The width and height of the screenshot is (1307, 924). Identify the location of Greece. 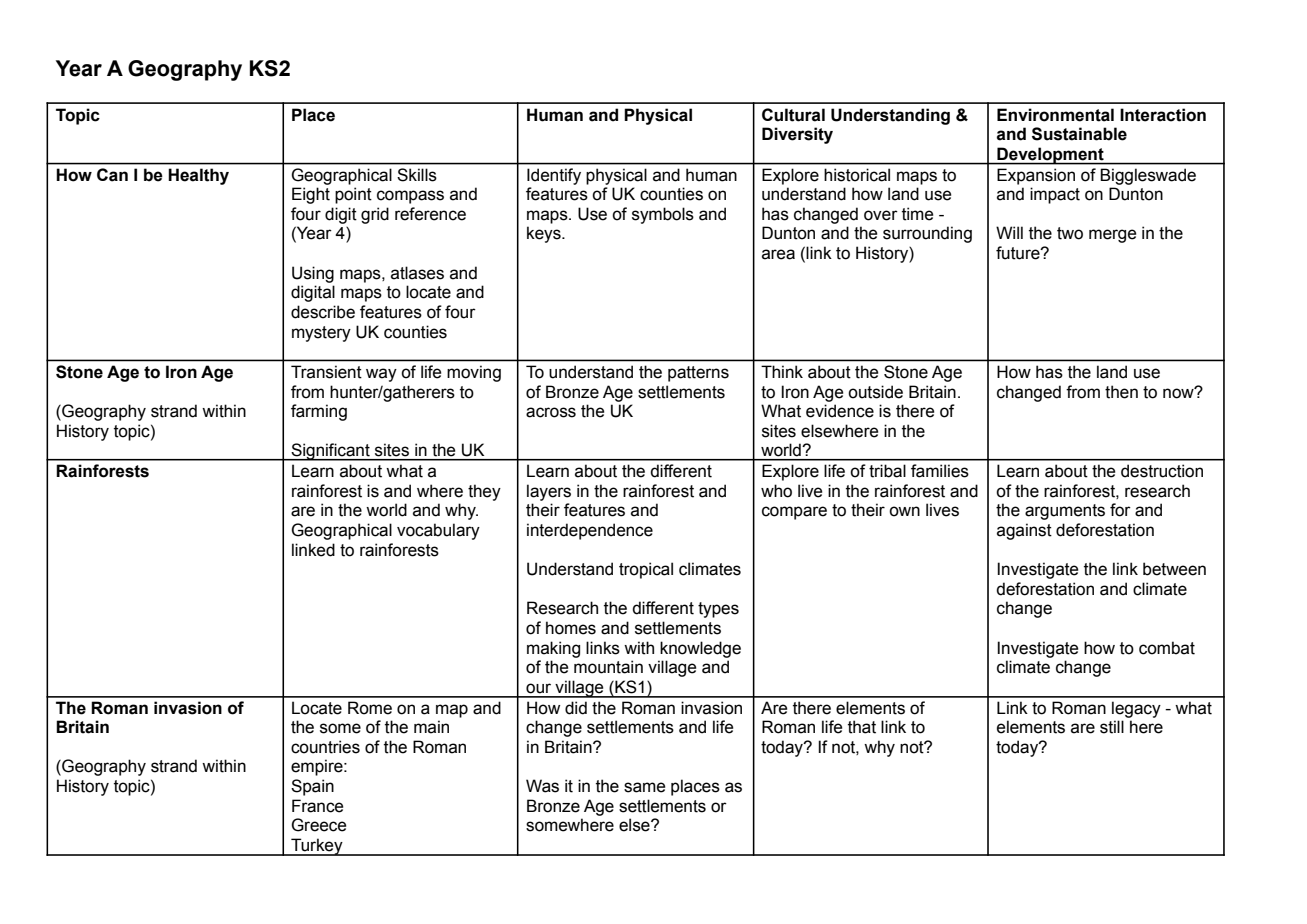
(318, 825).
